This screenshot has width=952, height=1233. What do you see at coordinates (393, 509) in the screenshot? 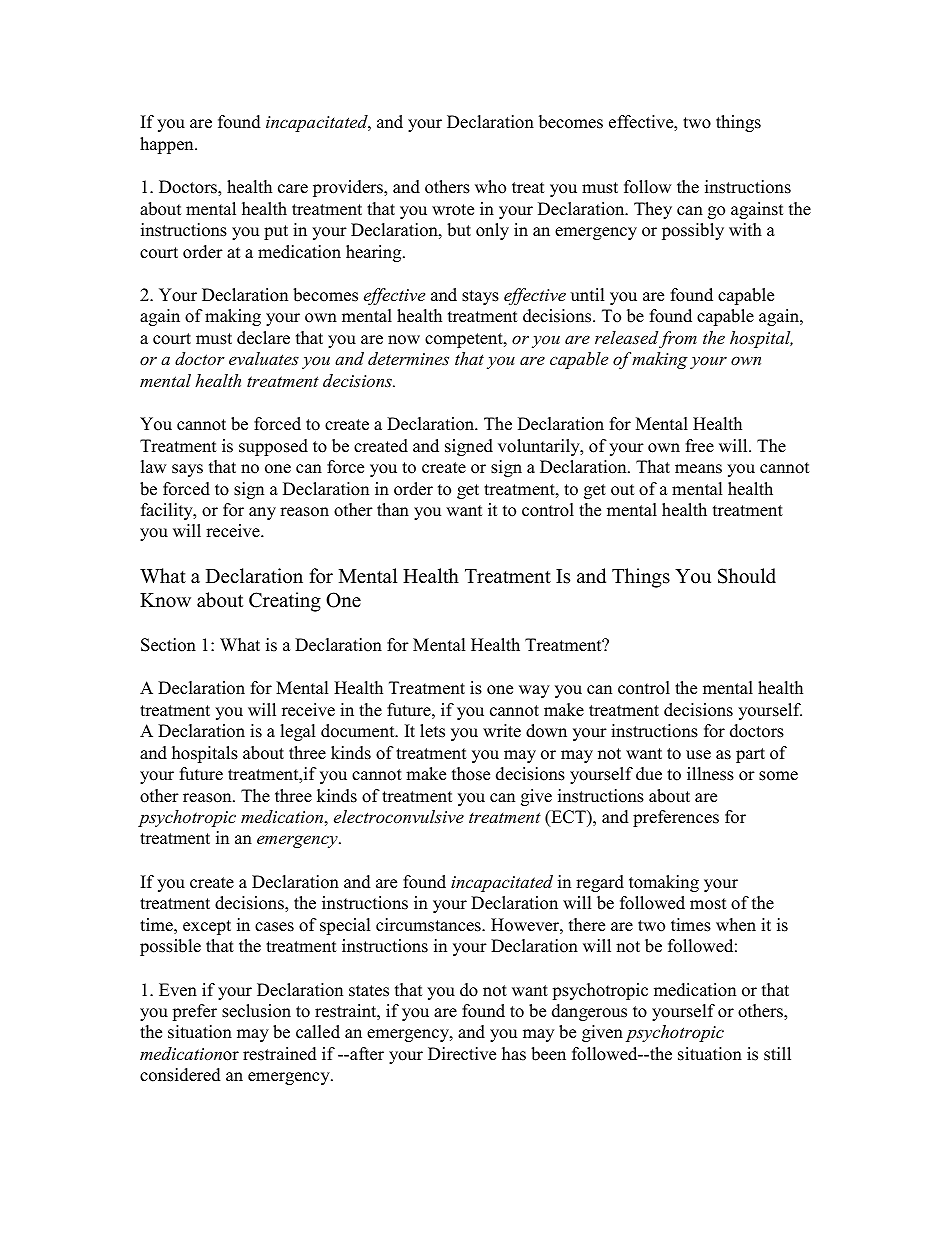
I see `than` at bounding box center [393, 509].
